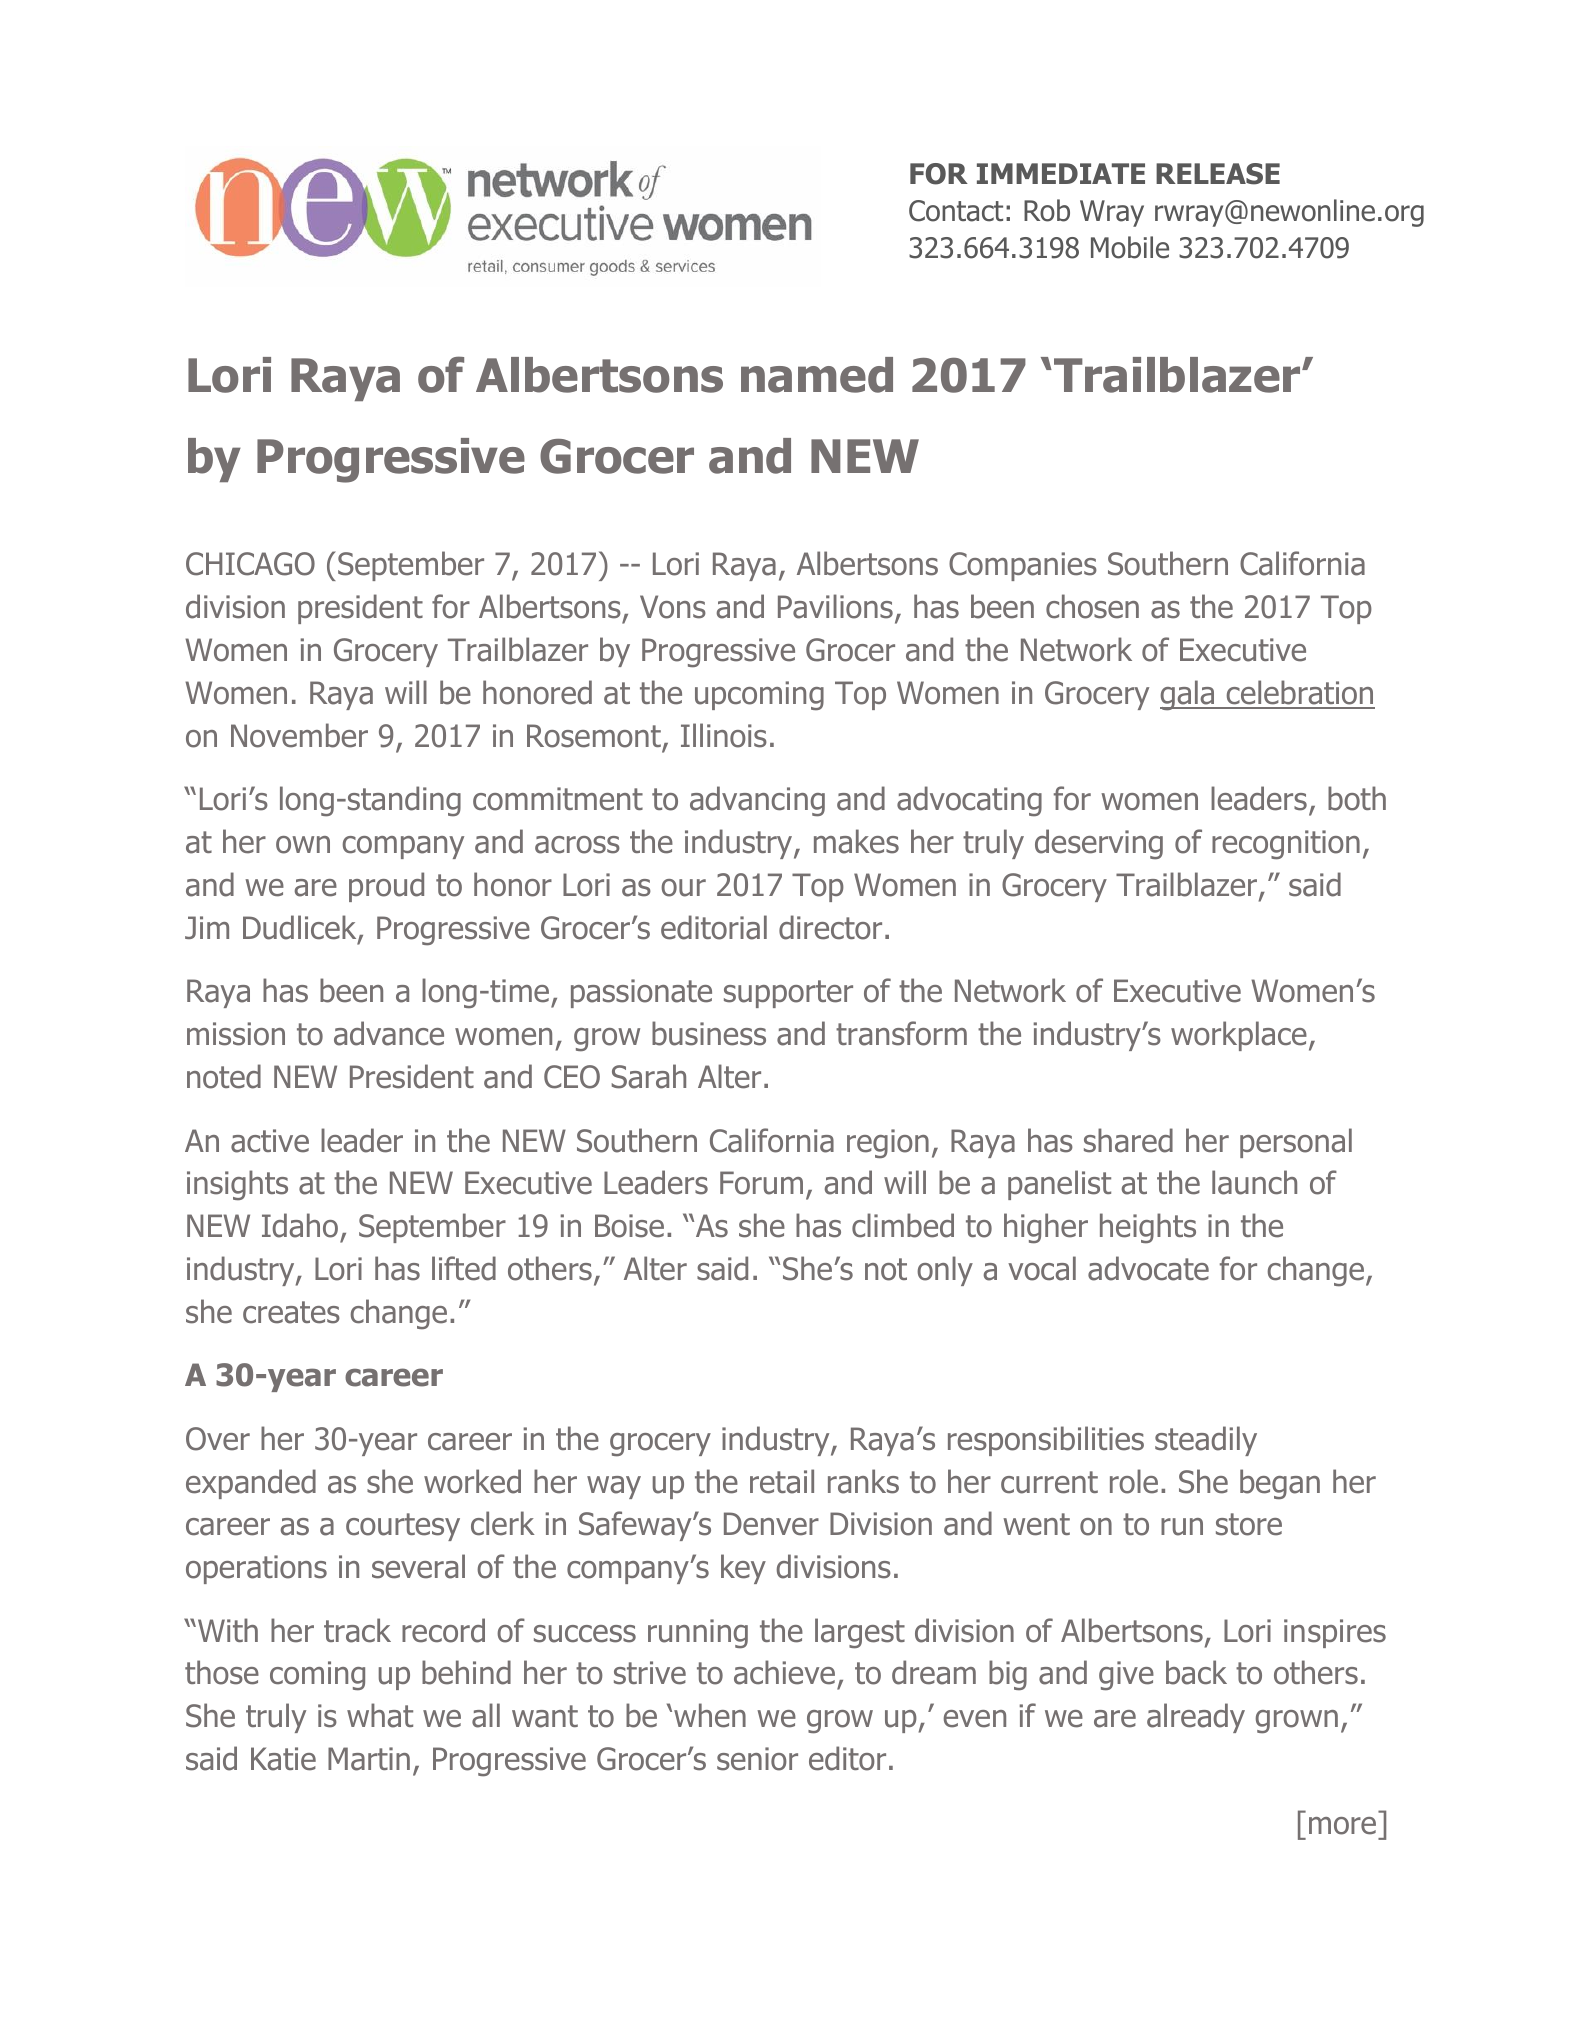 Image resolution: width=1574 pixels, height=2037 pixels. What do you see at coordinates (757, 1759) in the screenshot?
I see `senior` at bounding box center [757, 1759].
